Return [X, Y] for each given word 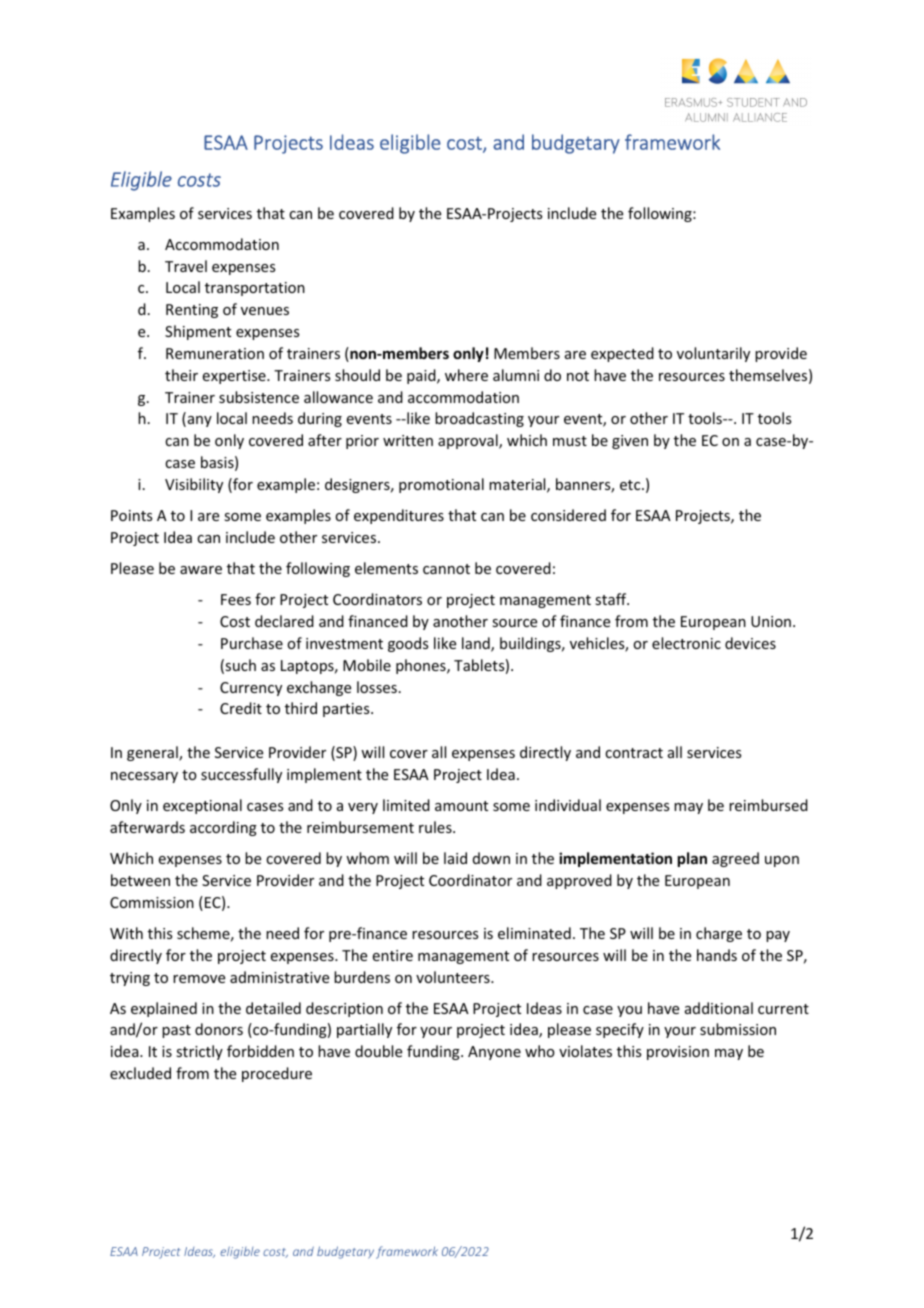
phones [422, 666]
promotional [441, 485]
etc [631, 485]
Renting [192, 311]
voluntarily [713, 354]
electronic [686, 643]
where [466, 375]
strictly [199, 1052]
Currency [251, 689]
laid [455, 858]
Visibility [194, 485]
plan [692, 859]
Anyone [494, 1053]
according [223, 828]
